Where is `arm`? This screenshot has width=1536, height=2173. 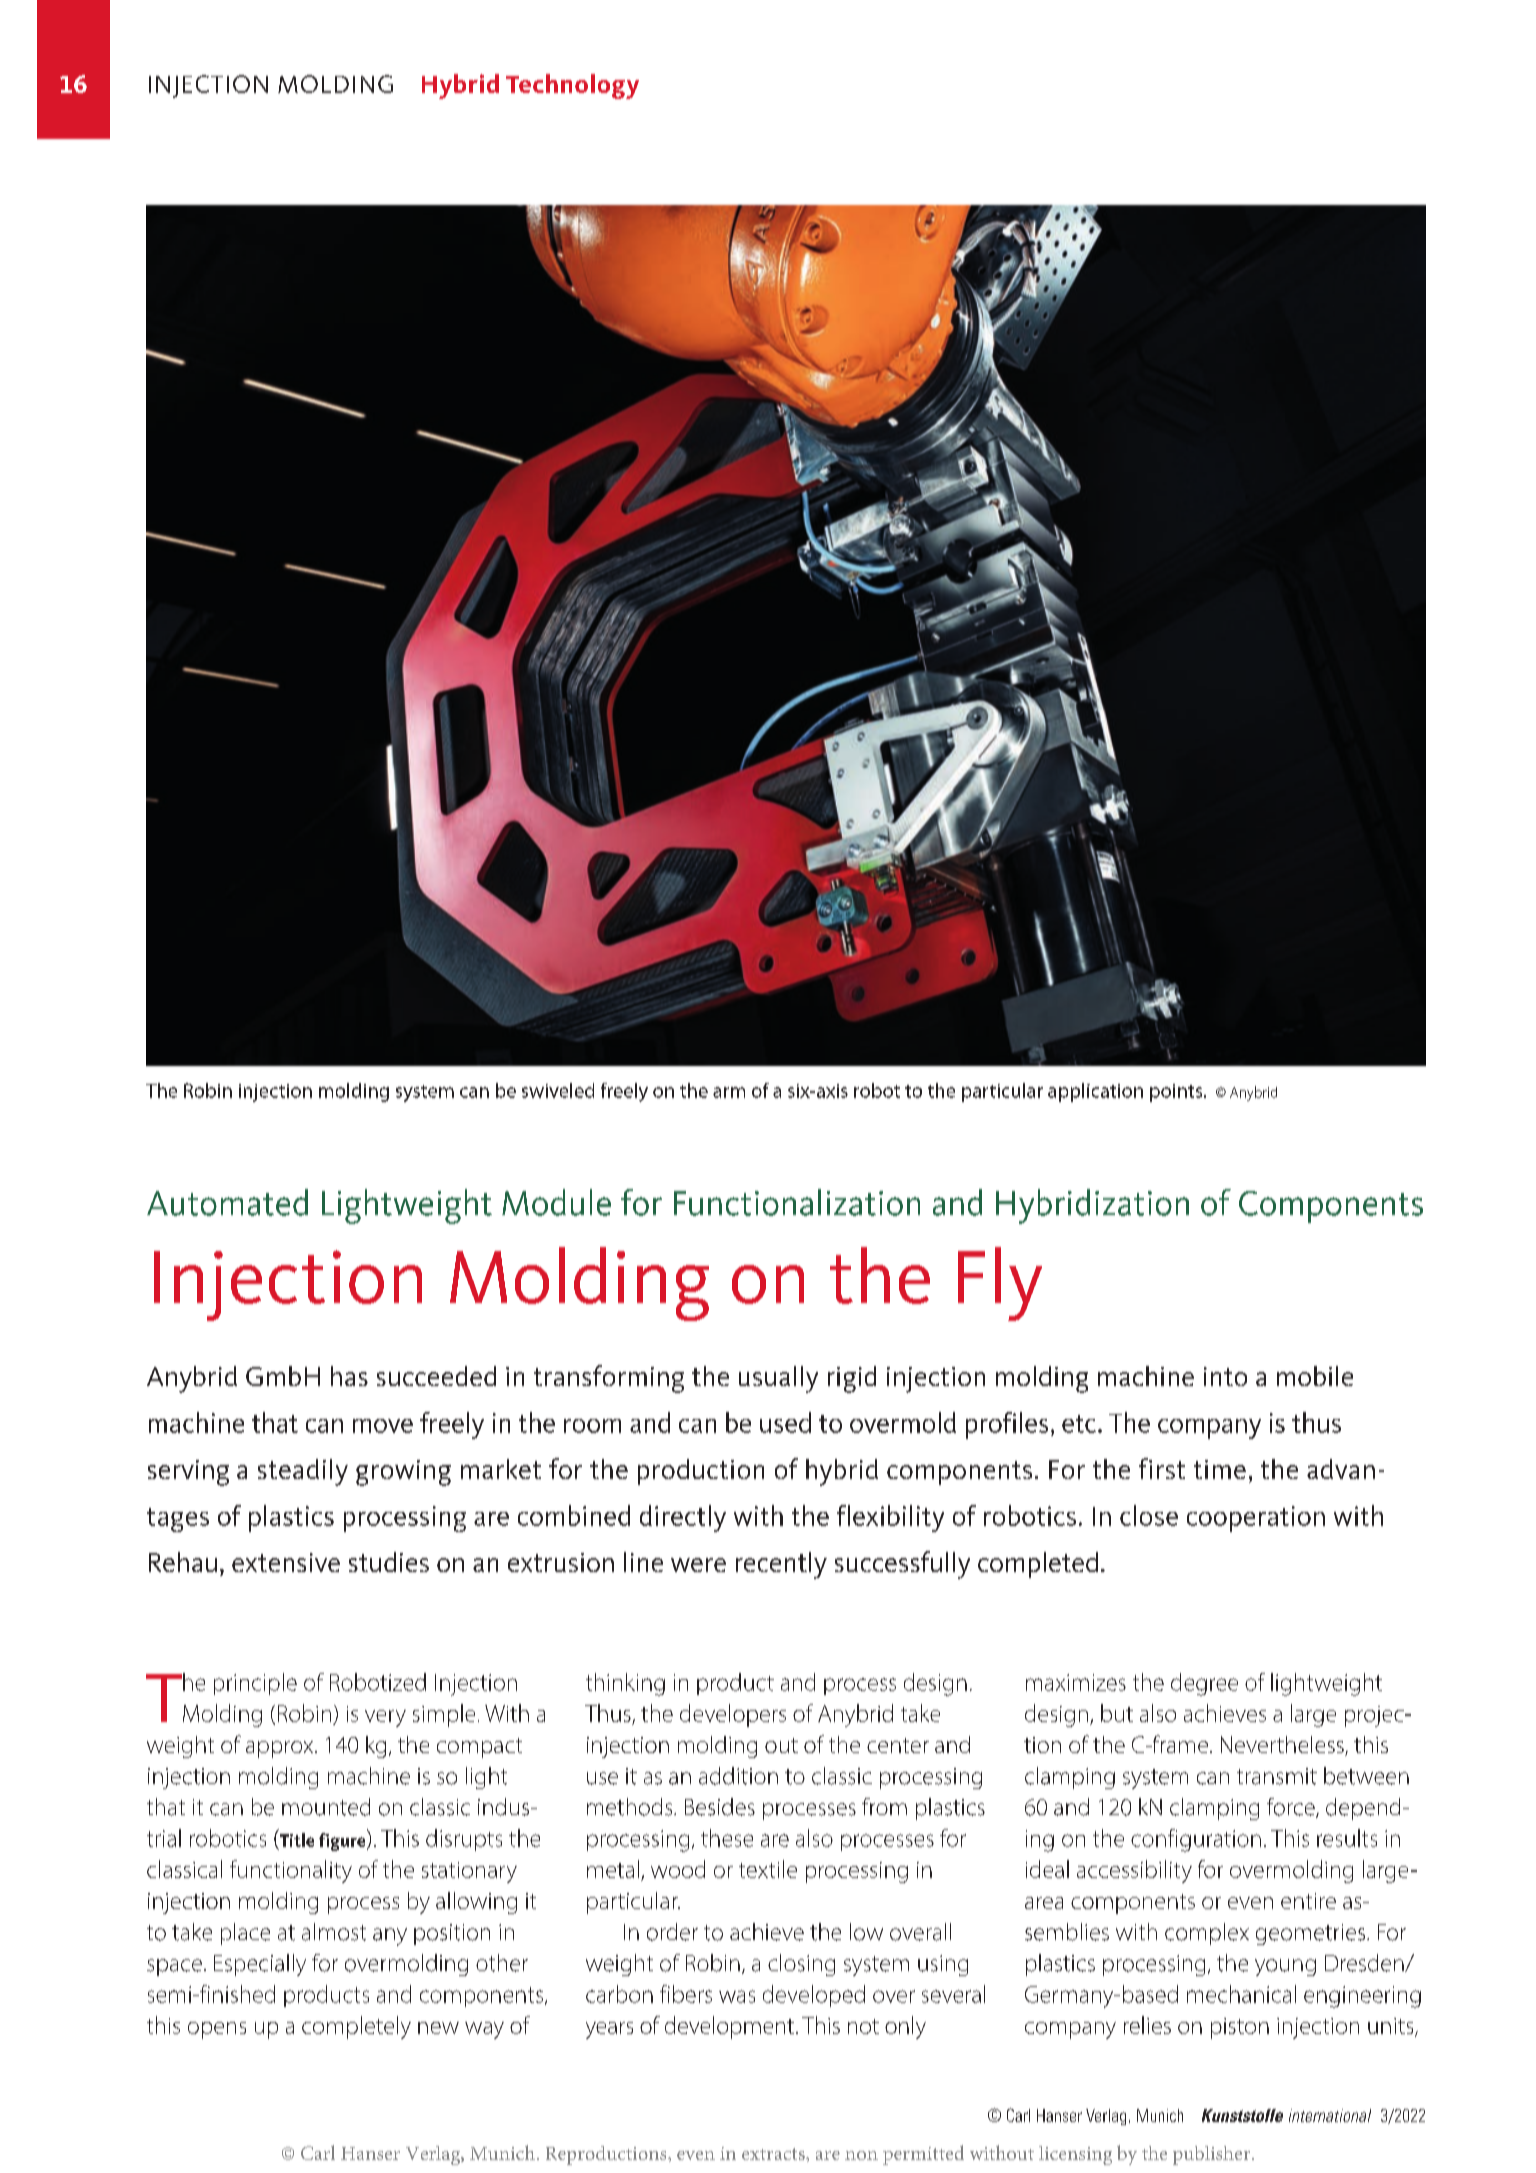
arm is located at coordinates (729, 1092).
